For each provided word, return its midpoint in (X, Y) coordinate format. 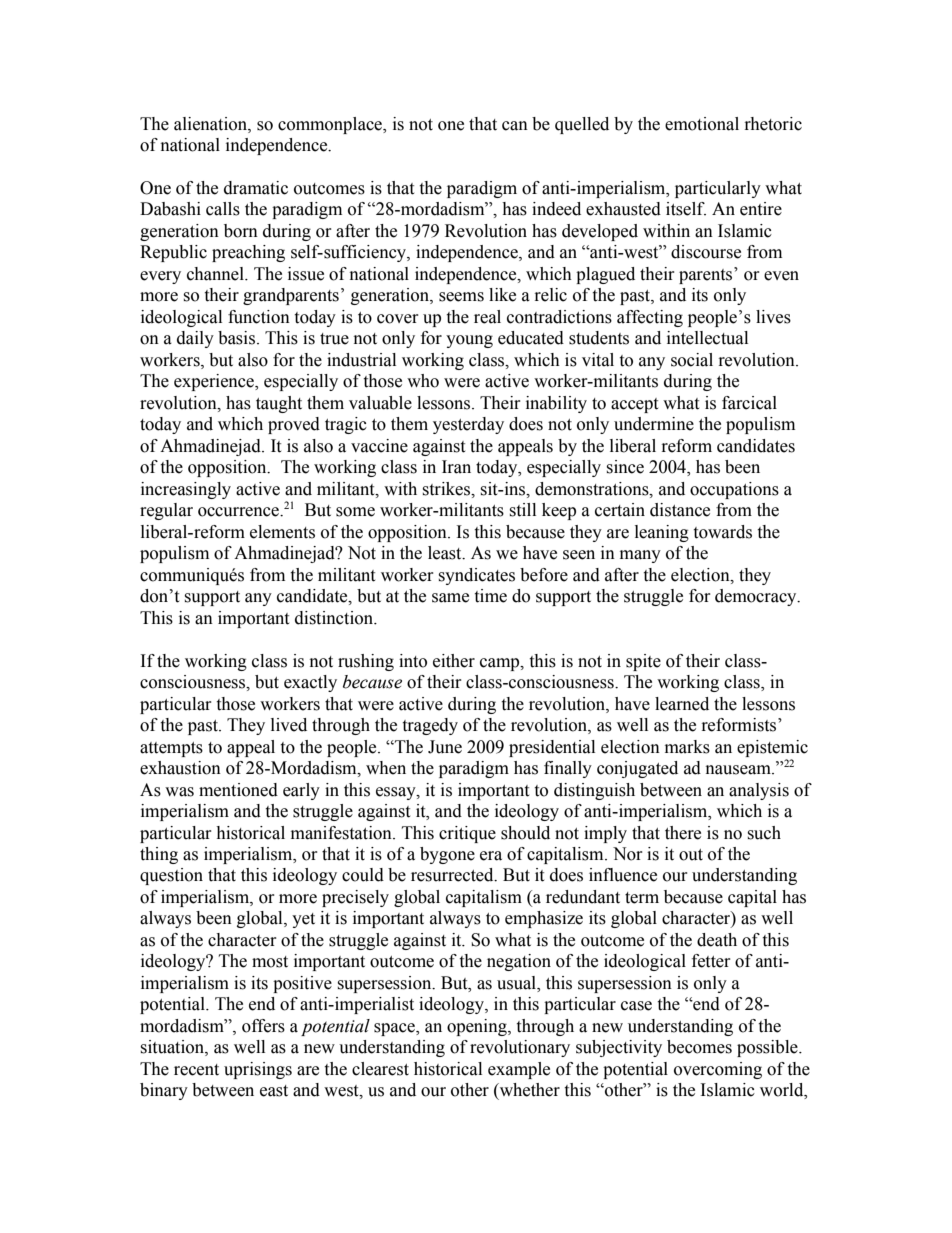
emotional (702, 124)
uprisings (258, 1070)
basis (236, 338)
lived (289, 725)
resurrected (453, 875)
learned (682, 704)
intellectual (707, 338)
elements (282, 532)
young (469, 341)
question (171, 876)
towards (722, 532)
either (454, 661)
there (683, 833)
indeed (556, 209)
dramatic (256, 188)
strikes (447, 489)
